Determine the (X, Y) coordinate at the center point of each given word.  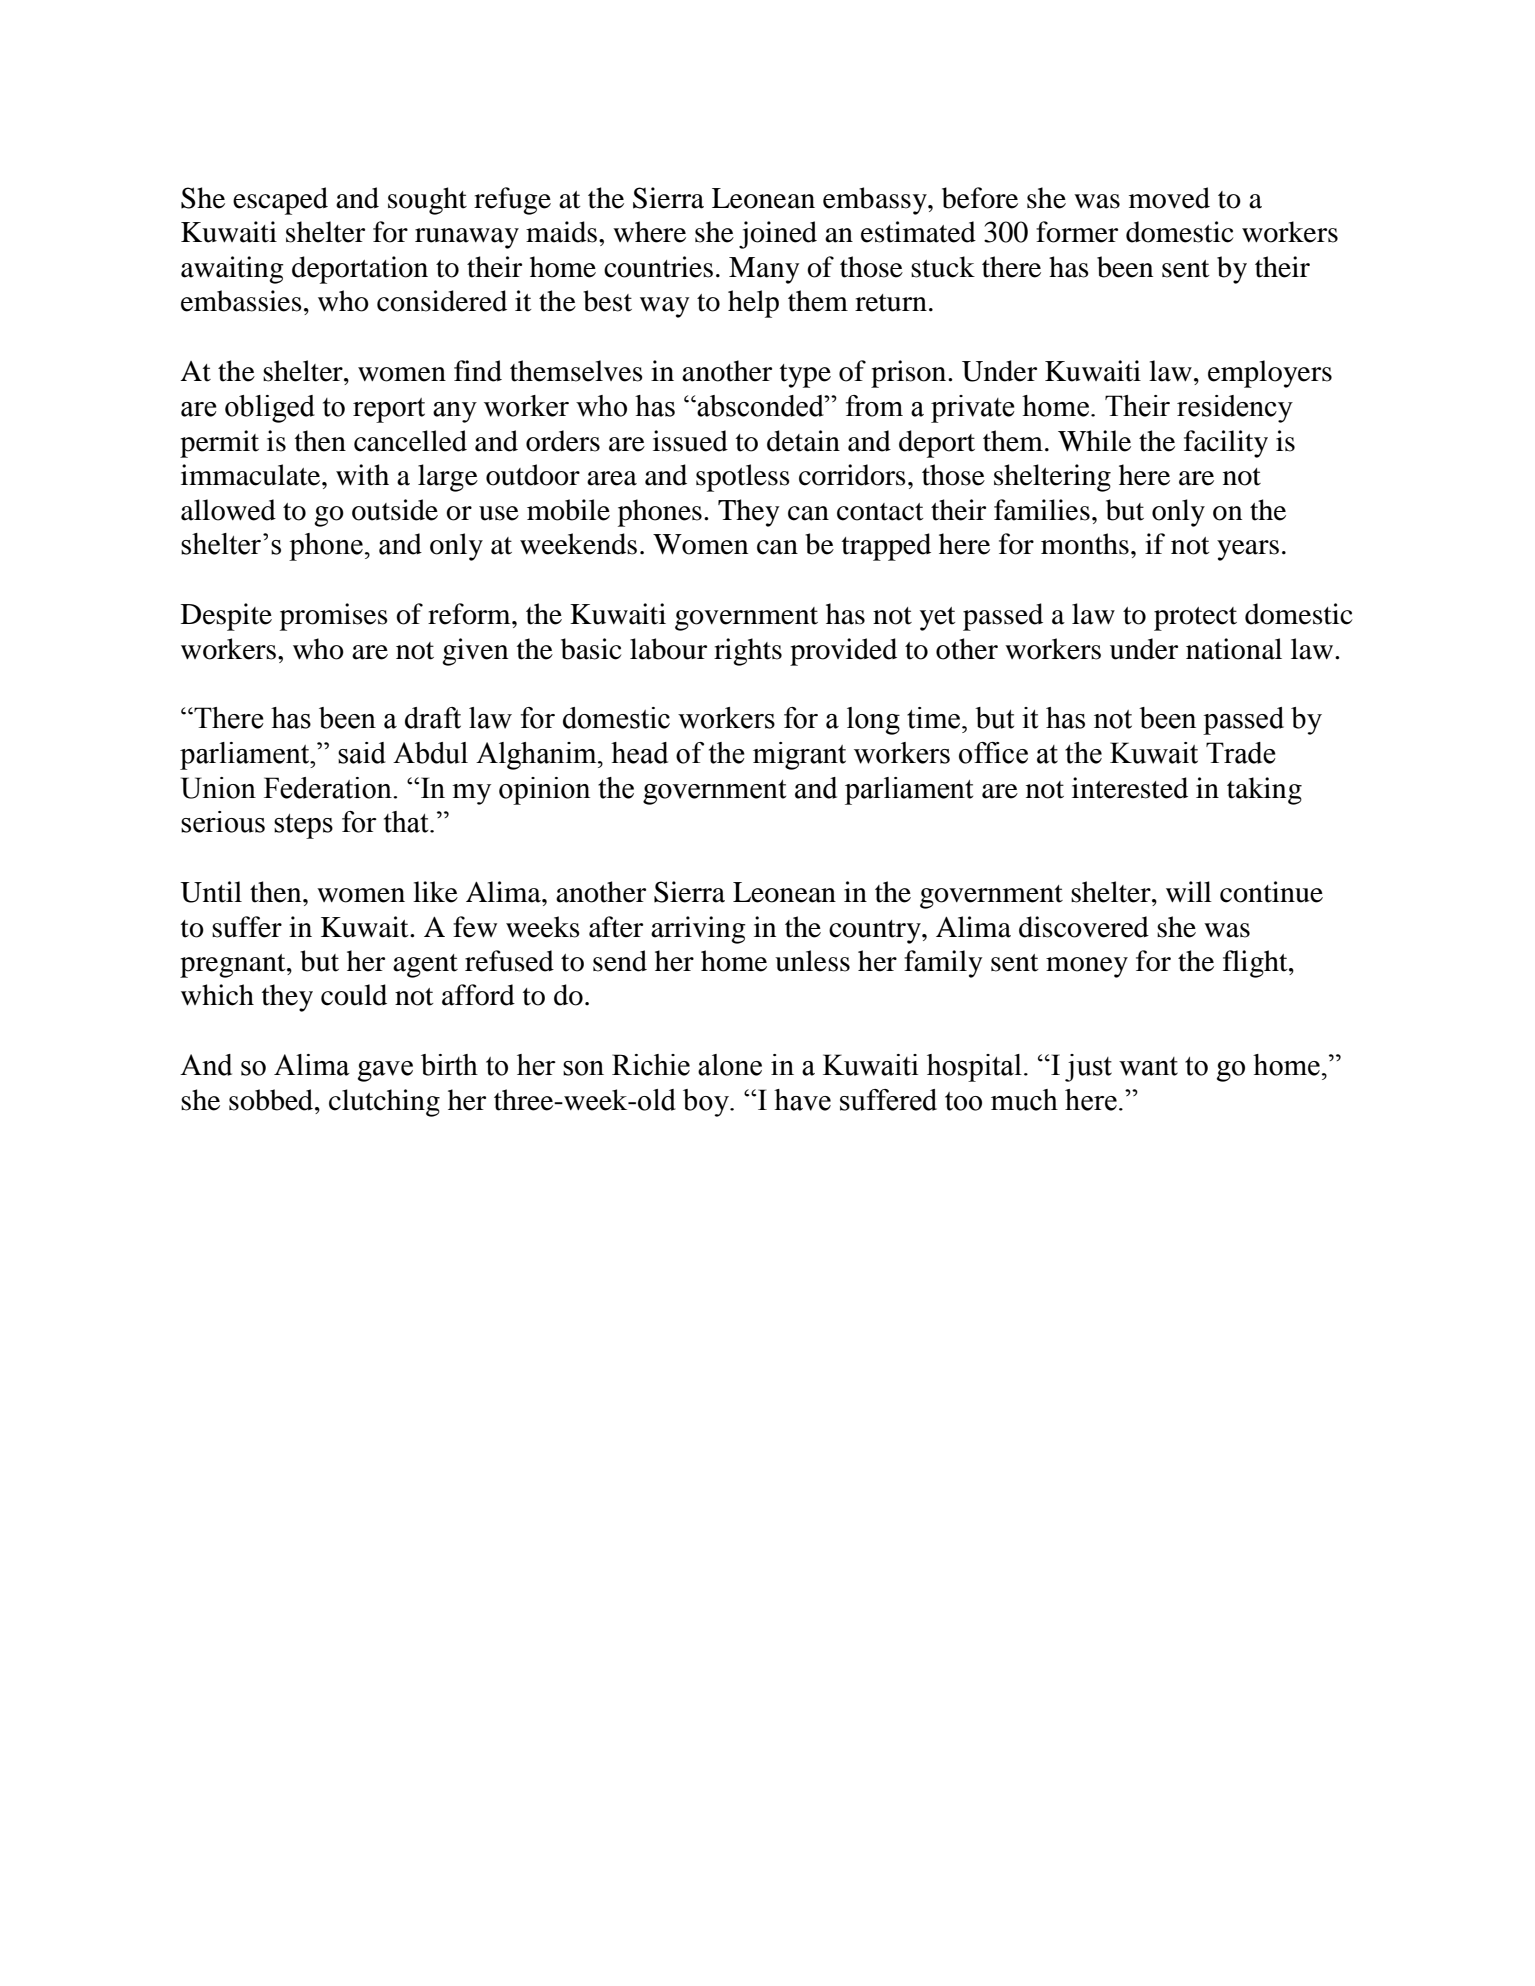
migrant (799, 756)
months (1085, 544)
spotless (743, 478)
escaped (280, 201)
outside (395, 510)
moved (1169, 198)
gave (385, 1071)
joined (778, 235)
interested (1130, 788)
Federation (329, 788)
